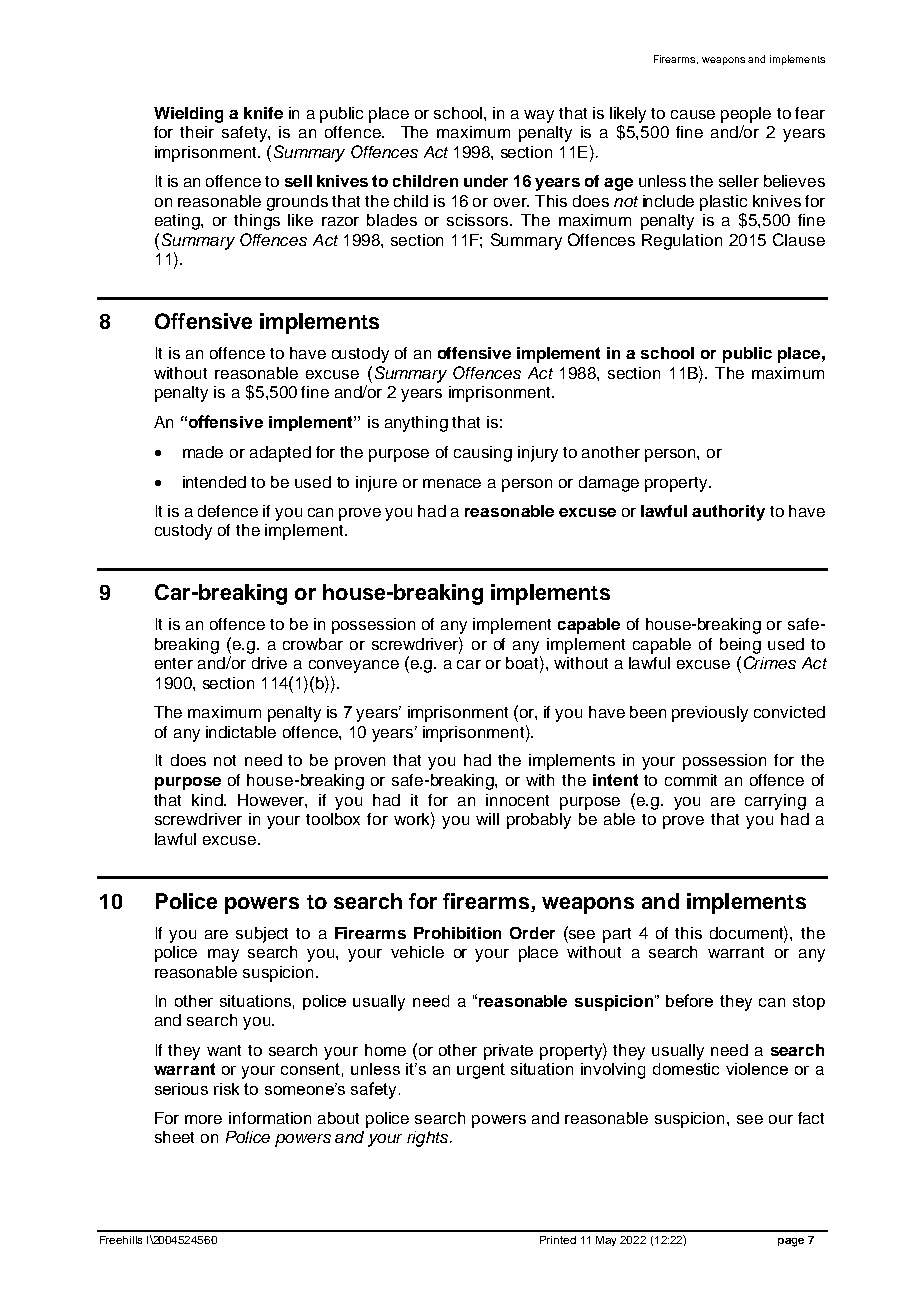 The image size is (924, 1308). I want to click on enter, so click(174, 663).
